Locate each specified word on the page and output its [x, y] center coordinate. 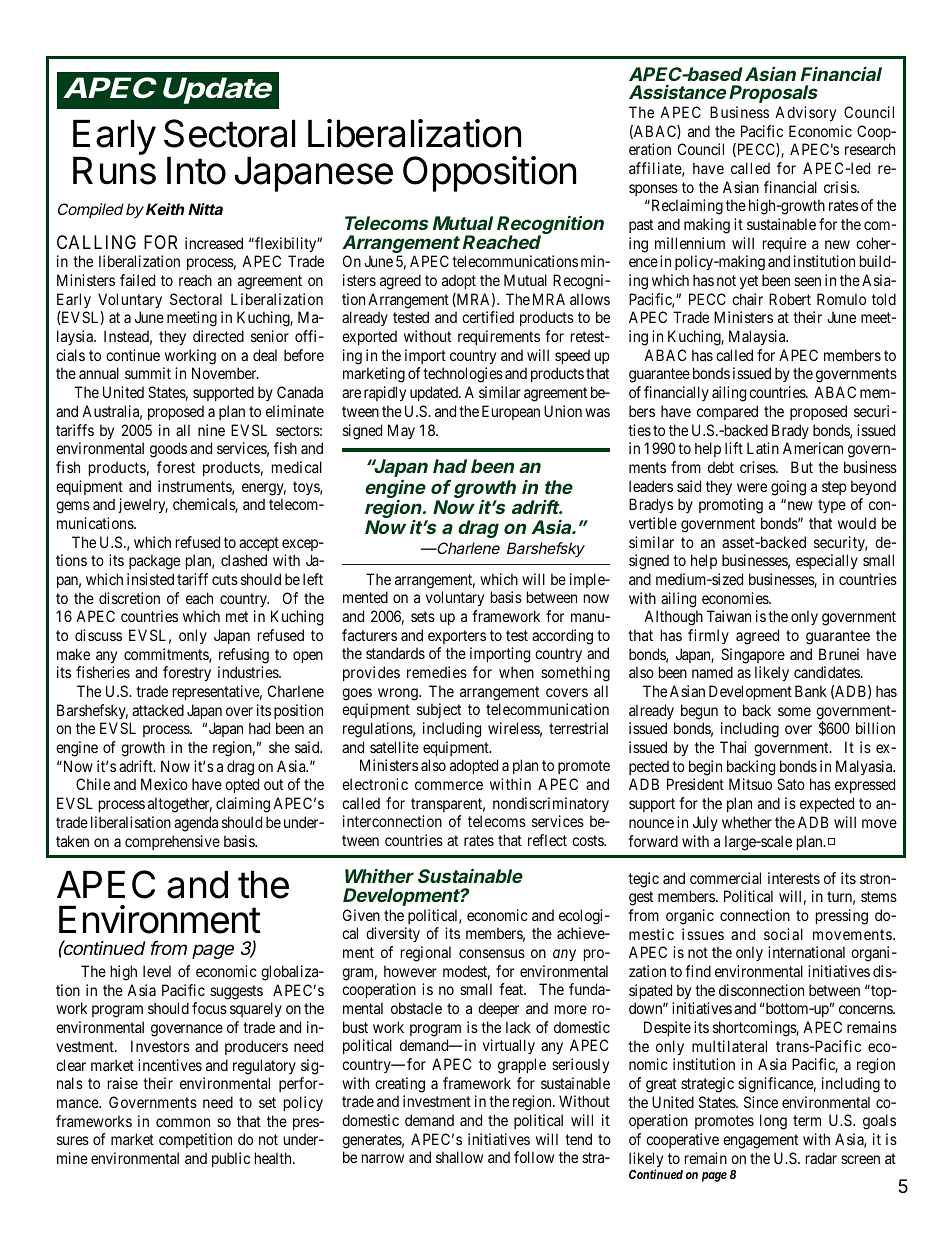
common [183, 1122]
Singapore [753, 656]
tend [578, 1139]
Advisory [805, 113]
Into [196, 171]
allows [590, 299]
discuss [98, 635]
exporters [457, 637]
